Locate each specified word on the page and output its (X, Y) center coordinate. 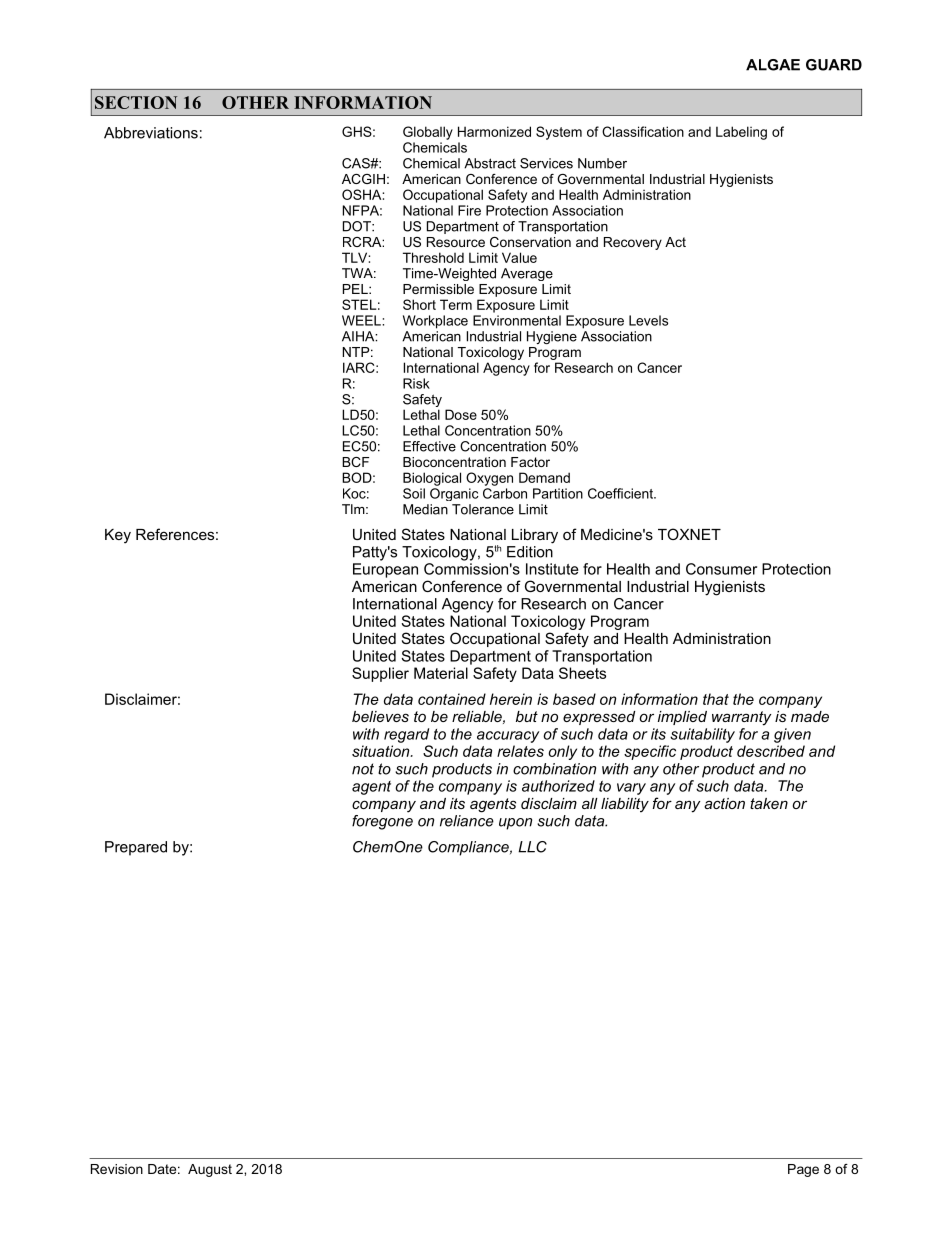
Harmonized (494, 131)
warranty (741, 718)
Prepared (136, 848)
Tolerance (483, 509)
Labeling (741, 133)
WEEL (362, 320)
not (363, 769)
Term (456, 304)
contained (452, 699)
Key (118, 536)
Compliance (469, 848)
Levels (648, 320)
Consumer (721, 569)
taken (769, 803)
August (210, 1170)
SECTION (136, 102)
